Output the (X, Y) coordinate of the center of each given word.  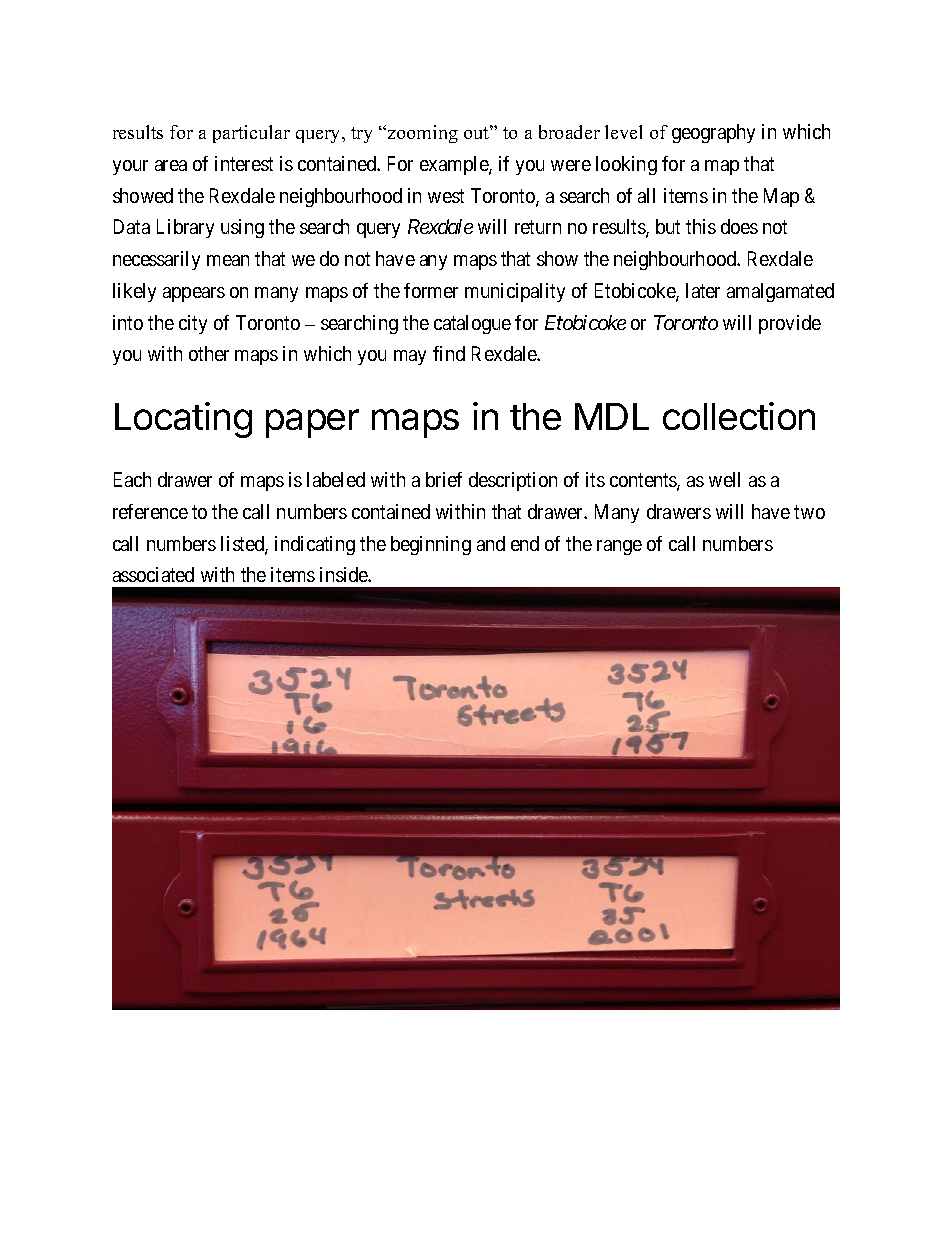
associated (153, 574)
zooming (421, 134)
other (209, 353)
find (449, 353)
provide (790, 324)
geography (713, 133)
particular (251, 134)
